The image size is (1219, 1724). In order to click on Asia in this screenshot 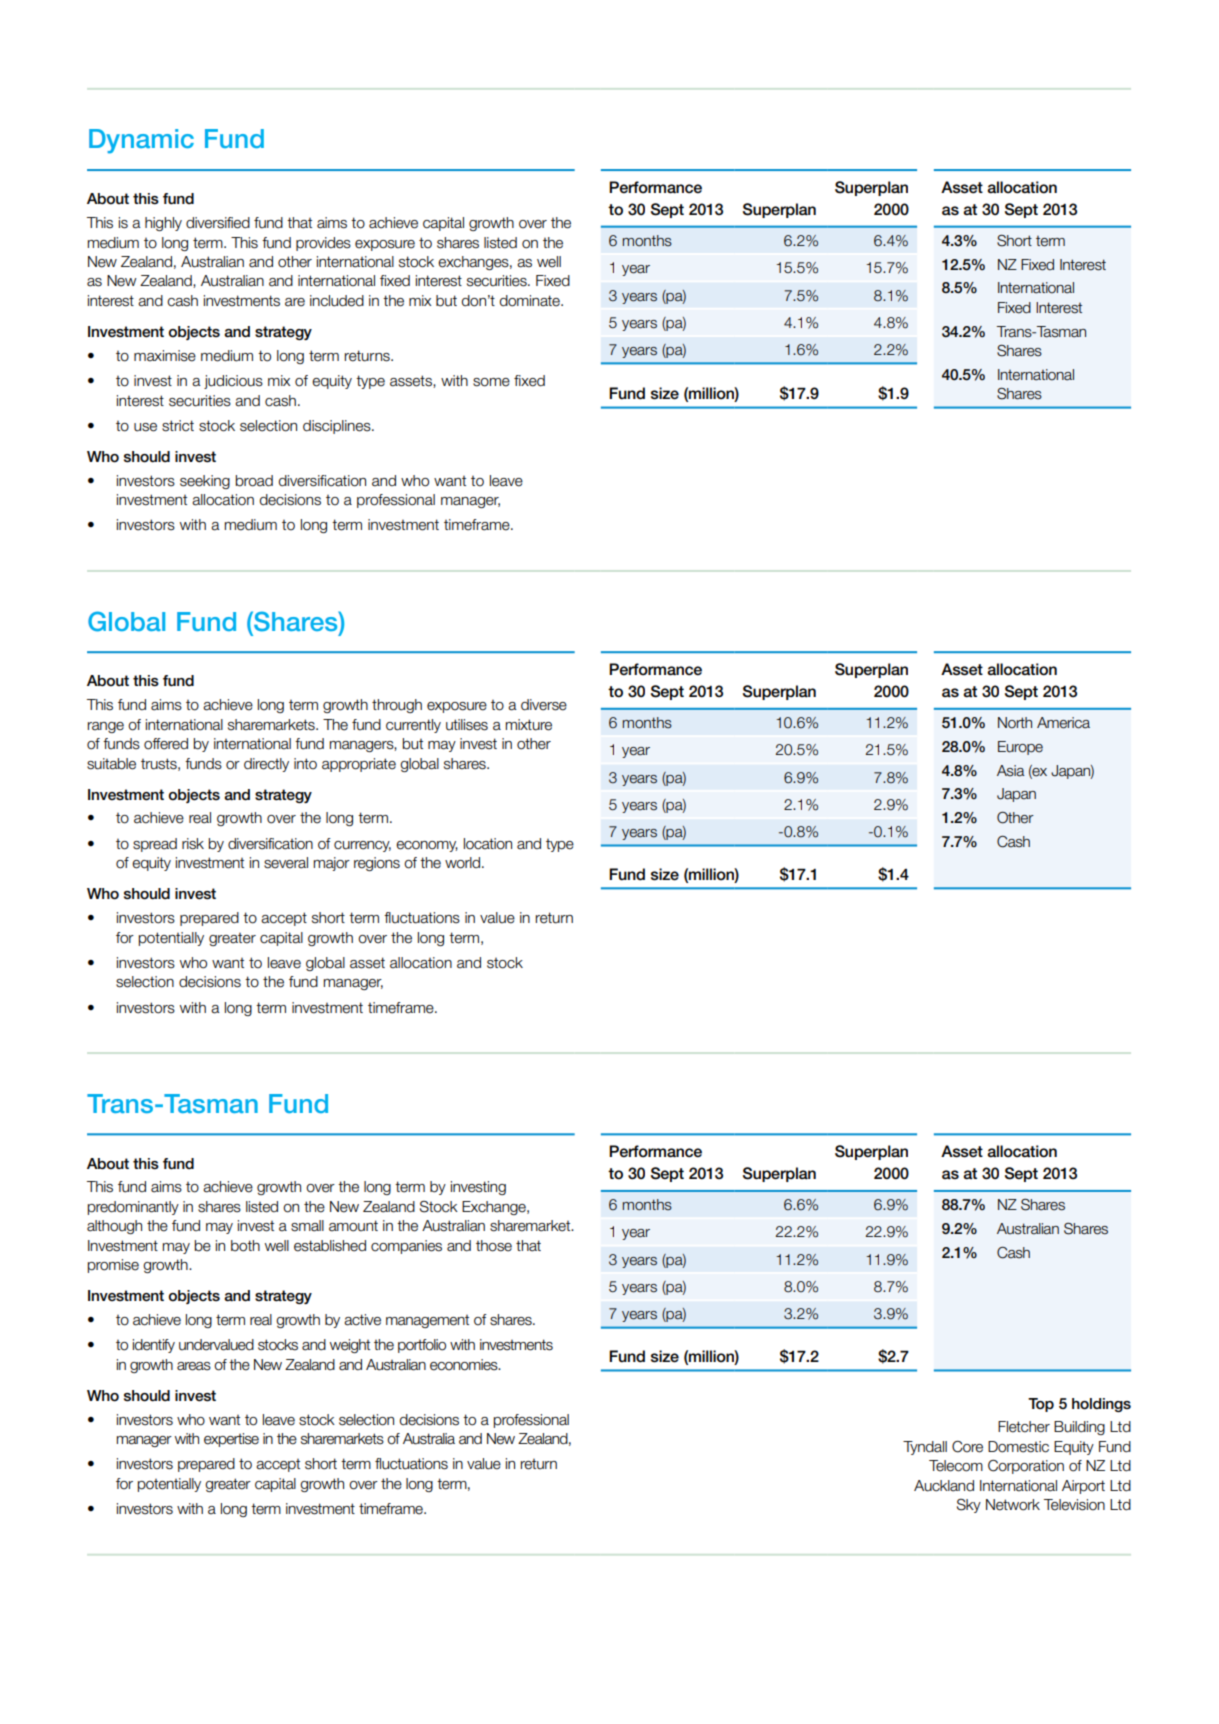, I will do `click(1011, 771)`.
